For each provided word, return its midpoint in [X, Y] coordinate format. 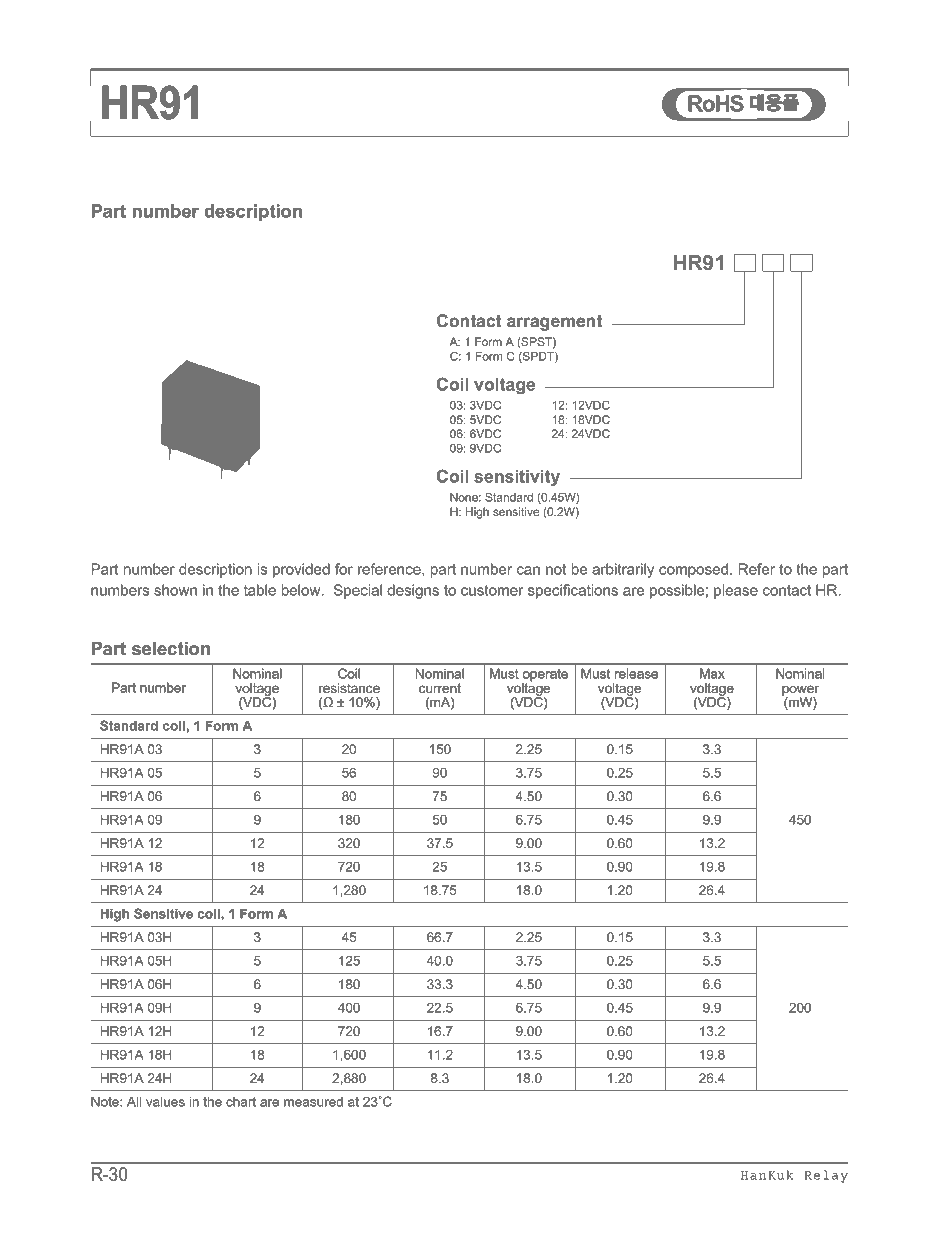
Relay [826, 1176]
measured [313, 1101]
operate [545, 676]
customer [492, 590]
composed [693, 570]
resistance [349, 688]
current [440, 688]
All [134, 1101]
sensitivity [517, 478]
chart [241, 1101]
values [165, 1101]
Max [712, 673]
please [736, 591]
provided [301, 570]
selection [171, 649]
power [800, 692]
